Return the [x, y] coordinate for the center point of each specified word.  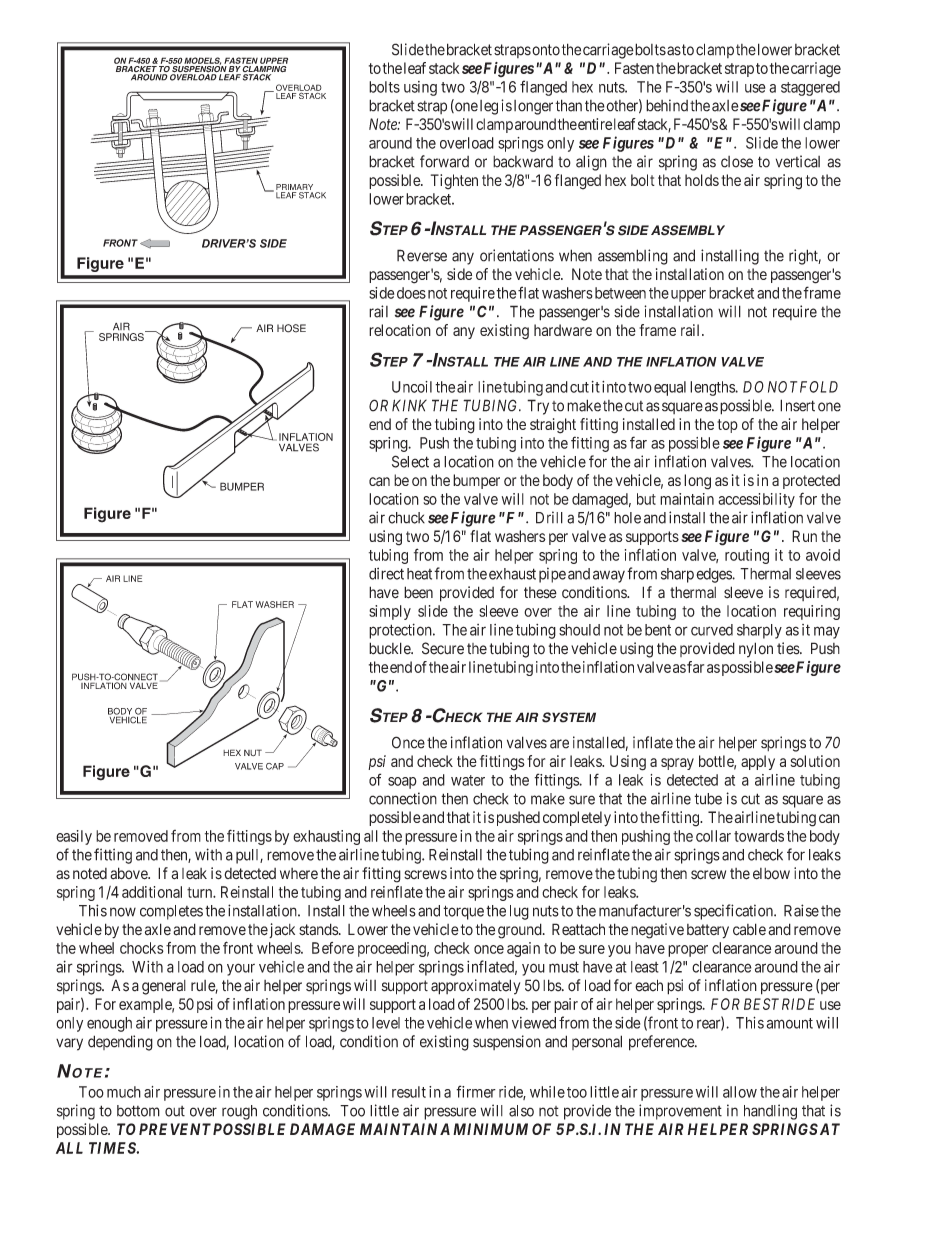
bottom [138, 1111]
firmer [476, 1091]
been [418, 592]
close [737, 162]
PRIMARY [294, 187]
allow [740, 1092]
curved [712, 630]
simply [390, 612]
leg [489, 107]
